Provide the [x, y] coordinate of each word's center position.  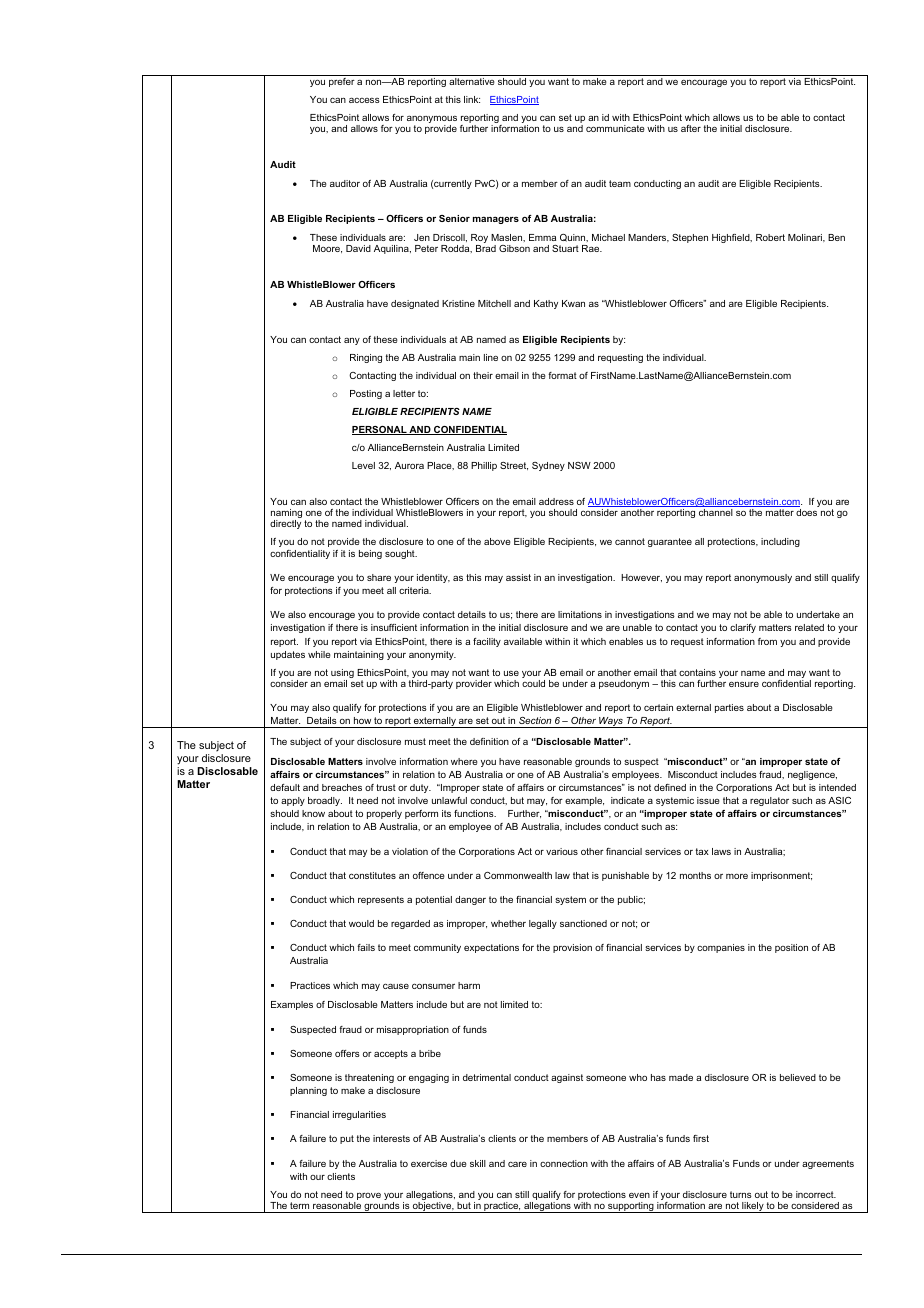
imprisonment [781, 876]
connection [564, 1163]
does [806, 512]
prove [368, 1198]
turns [741, 1194]
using [342, 675]
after [691, 128]
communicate [615, 128]
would [361, 923]
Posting [366, 394]
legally [543, 924]
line [491, 357]
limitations [580, 614]
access [364, 100]
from [767, 641]
